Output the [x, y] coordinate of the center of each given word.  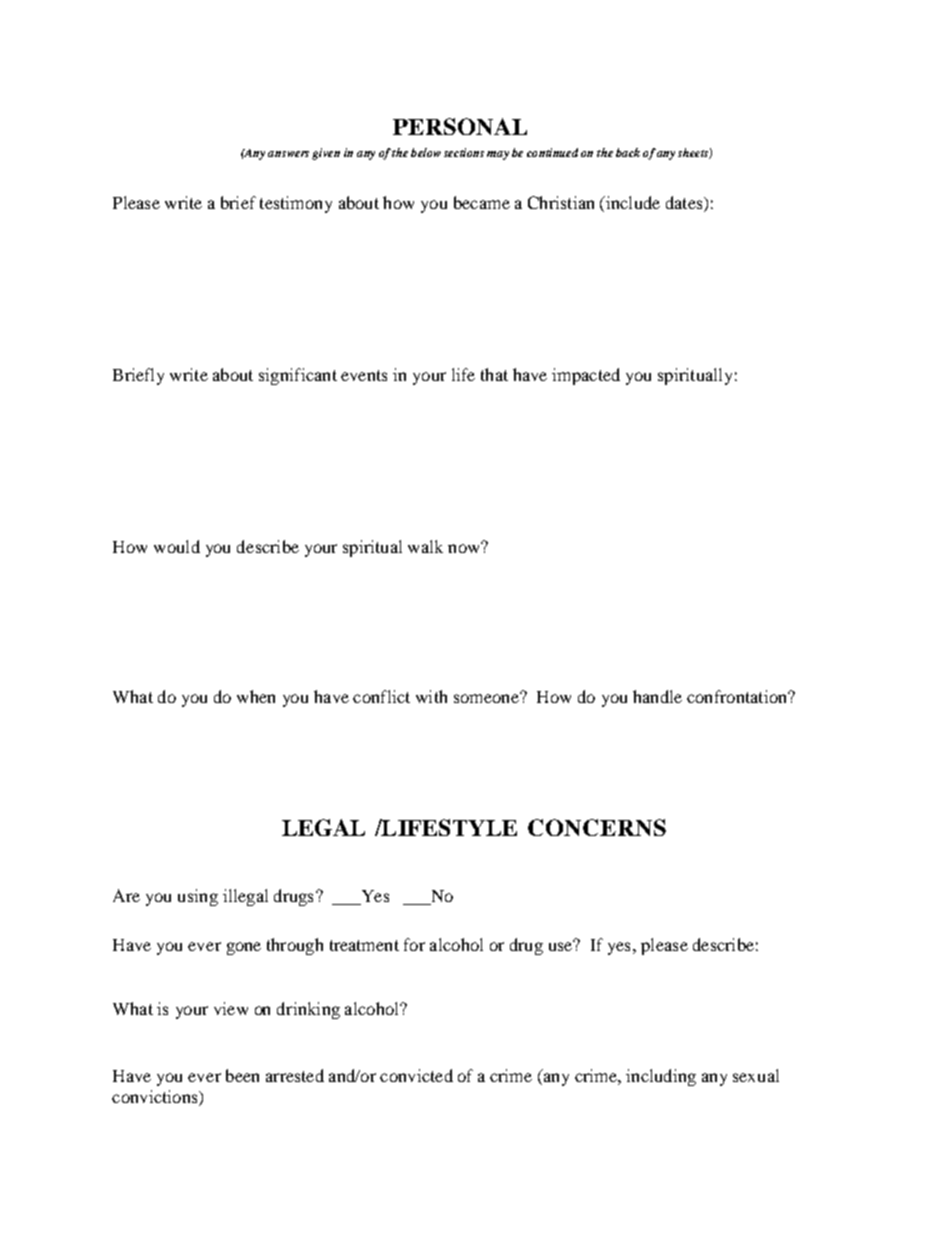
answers [288, 154]
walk [425, 546]
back [628, 152]
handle [657, 696]
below [426, 152]
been [242, 1075]
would [177, 546]
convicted [416, 1075]
